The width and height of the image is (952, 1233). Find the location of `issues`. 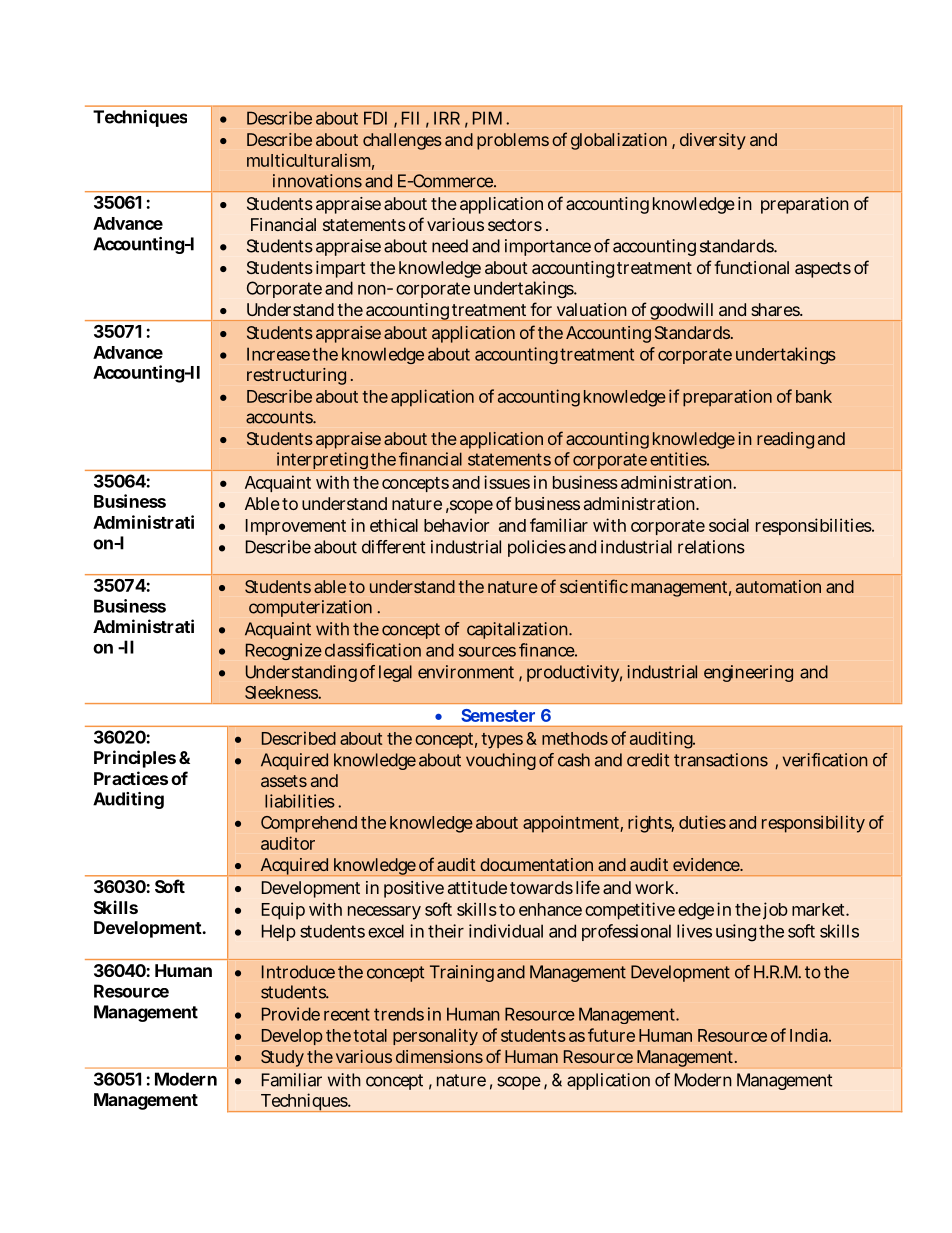

issues is located at coordinates (507, 482).
